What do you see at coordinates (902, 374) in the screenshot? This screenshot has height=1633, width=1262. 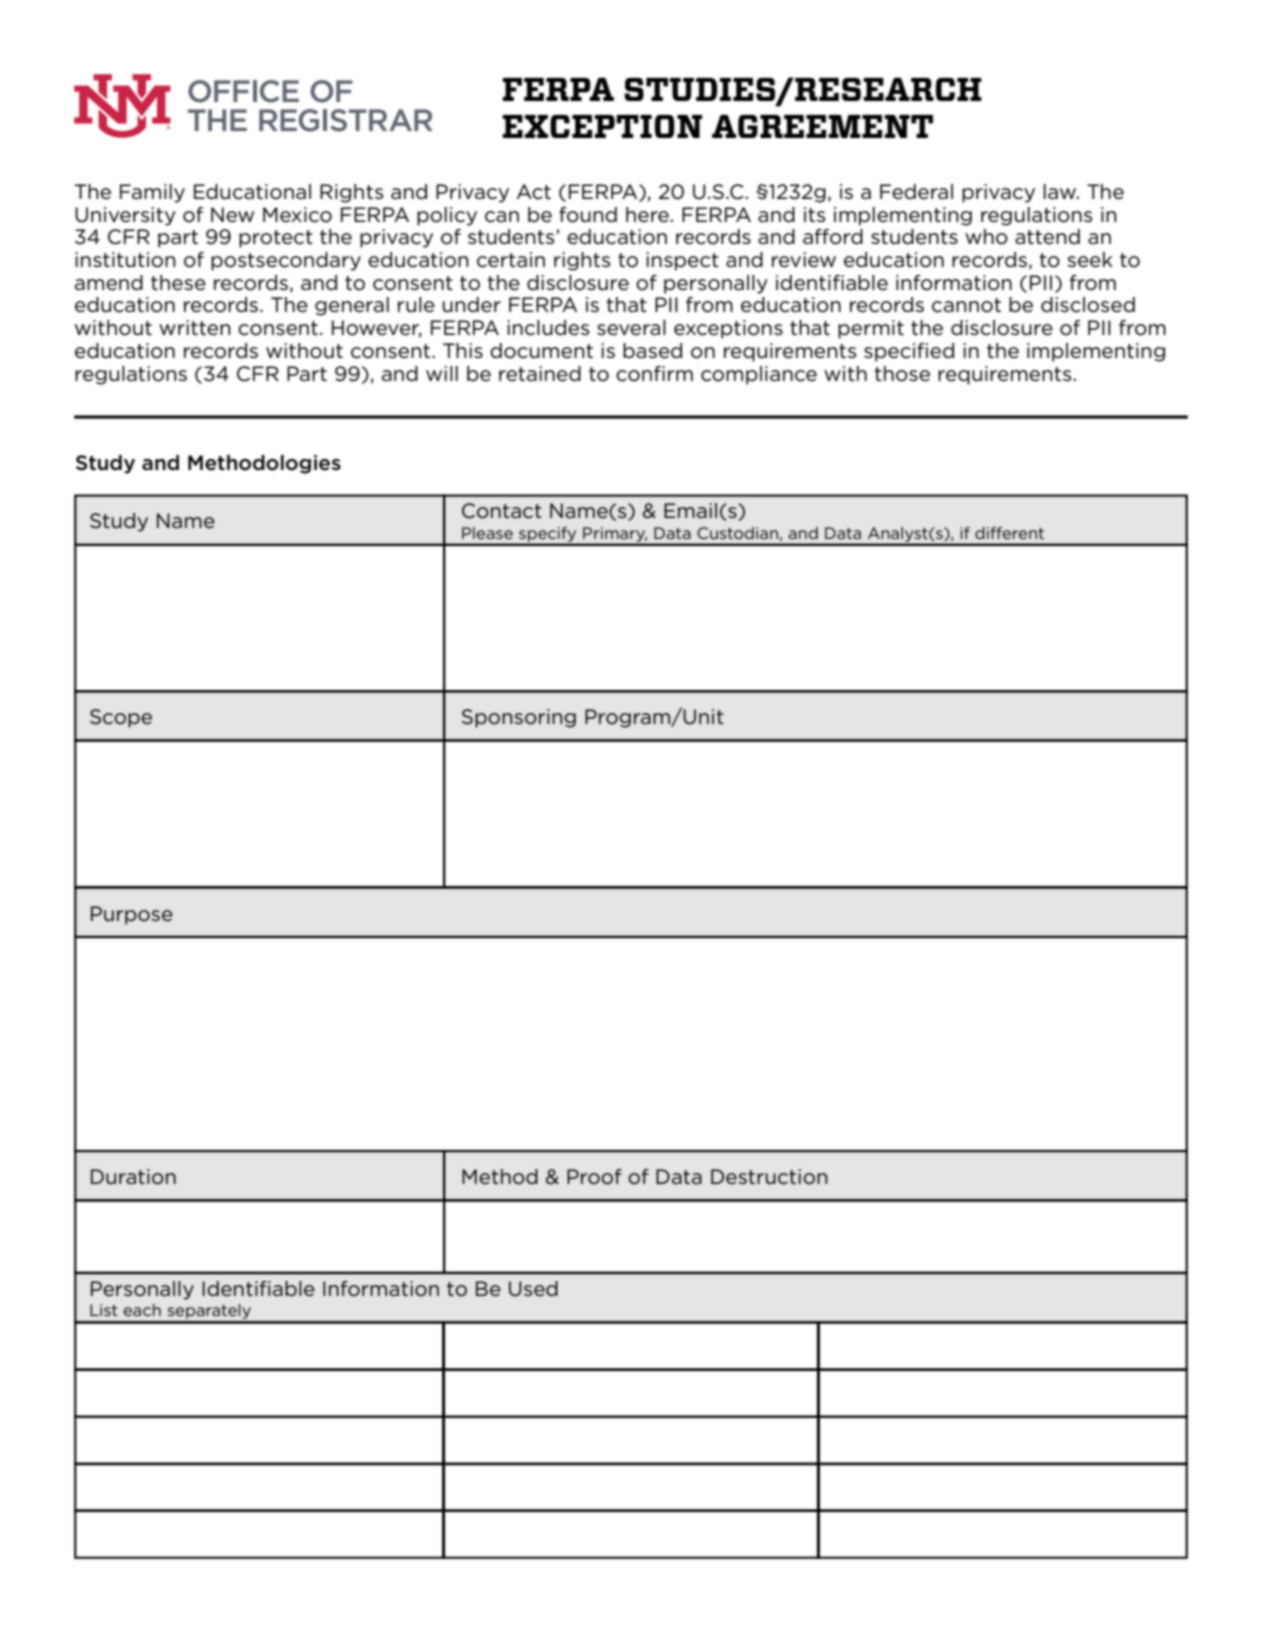 I see `those` at bounding box center [902, 374].
